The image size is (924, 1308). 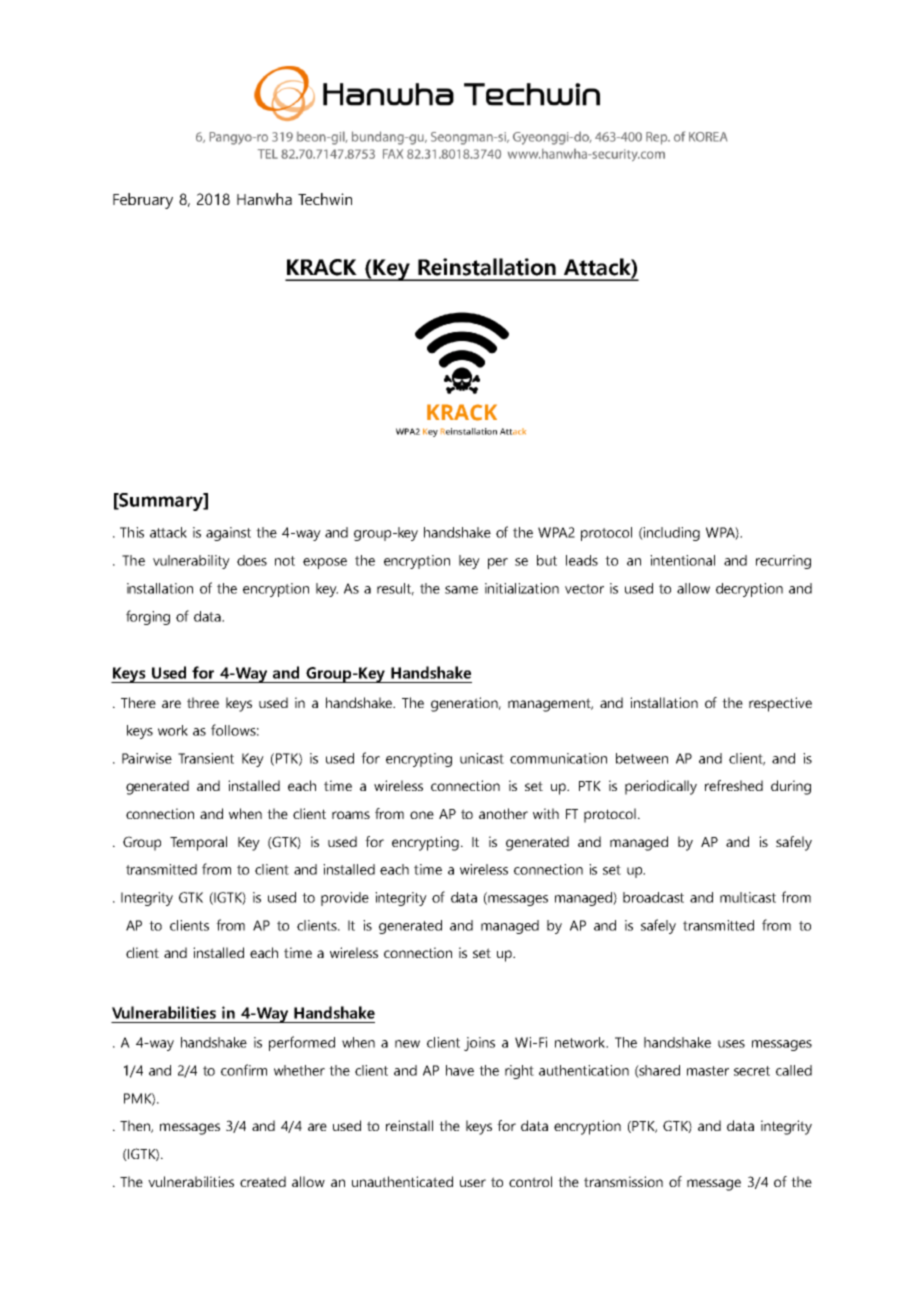 I want to click on three, so click(x=203, y=702).
